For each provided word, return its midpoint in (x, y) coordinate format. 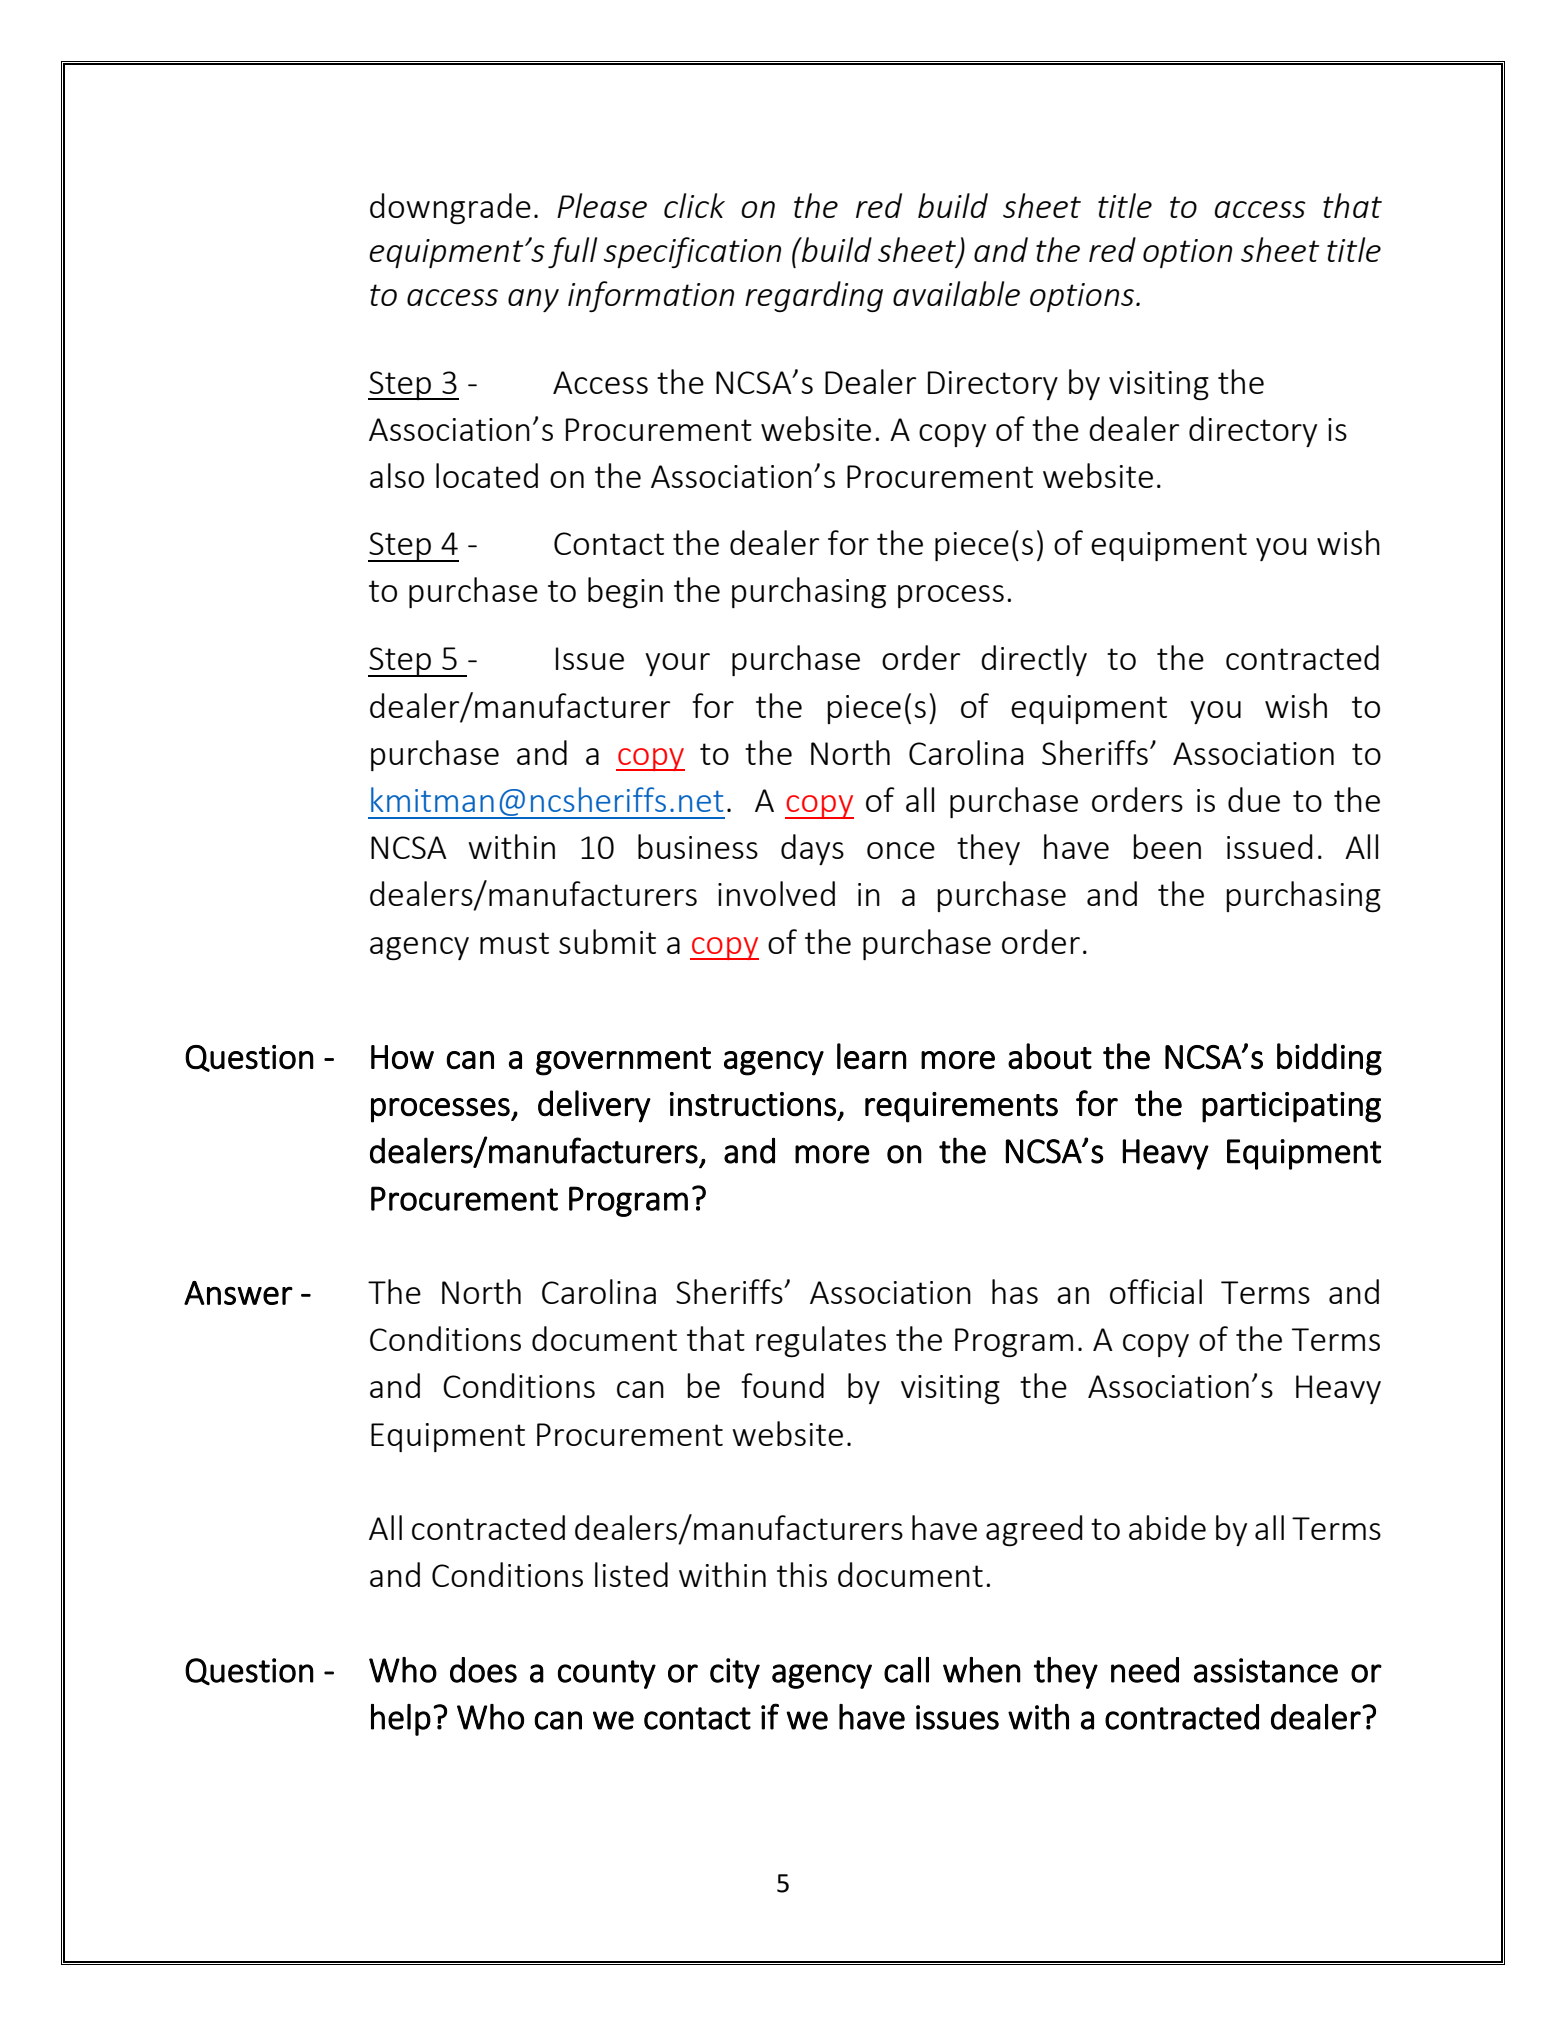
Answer (238, 1293)
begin (625, 592)
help (401, 1720)
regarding (814, 296)
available (956, 293)
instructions (753, 1104)
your (677, 664)
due (1254, 799)
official (1156, 1291)
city (735, 1673)
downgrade (450, 208)
